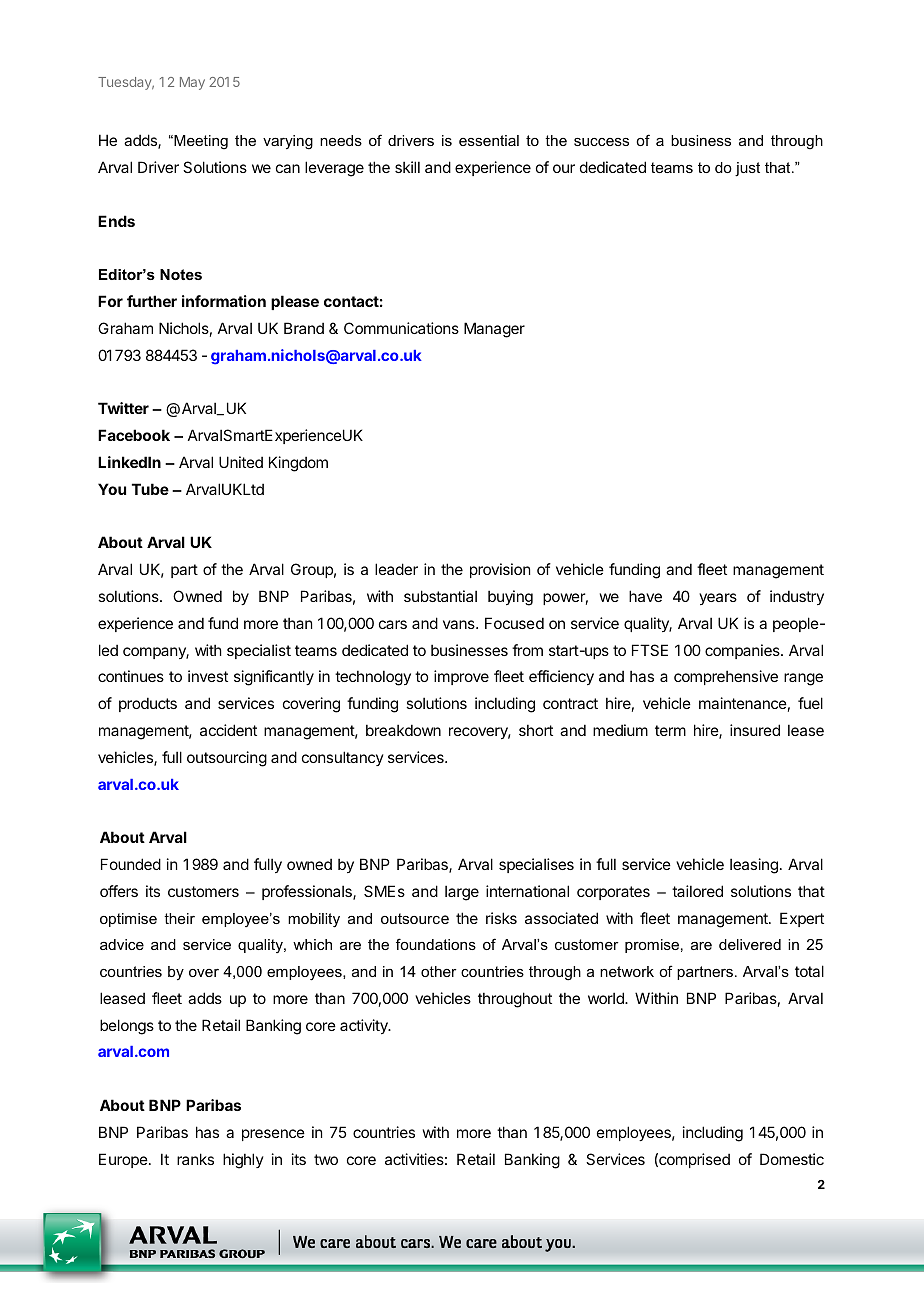 The width and height of the image is (924, 1308). What do you see at coordinates (747, 169) in the image?
I see `just` at bounding box center [747, 169].
